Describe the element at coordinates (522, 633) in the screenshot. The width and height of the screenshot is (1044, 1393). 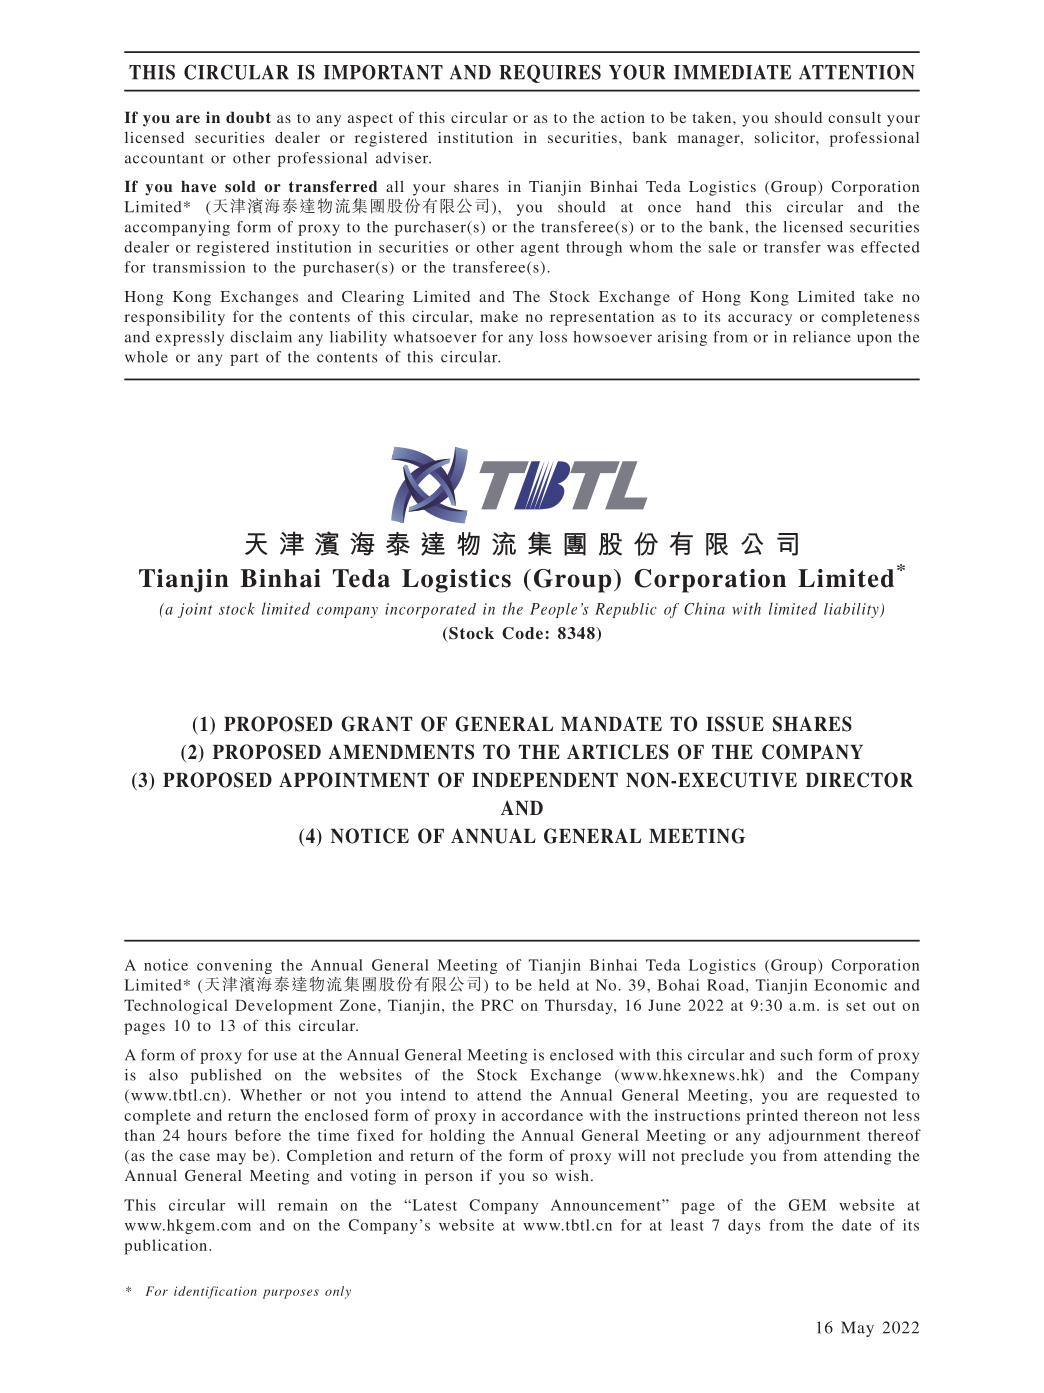
I see `Code` at that location.
